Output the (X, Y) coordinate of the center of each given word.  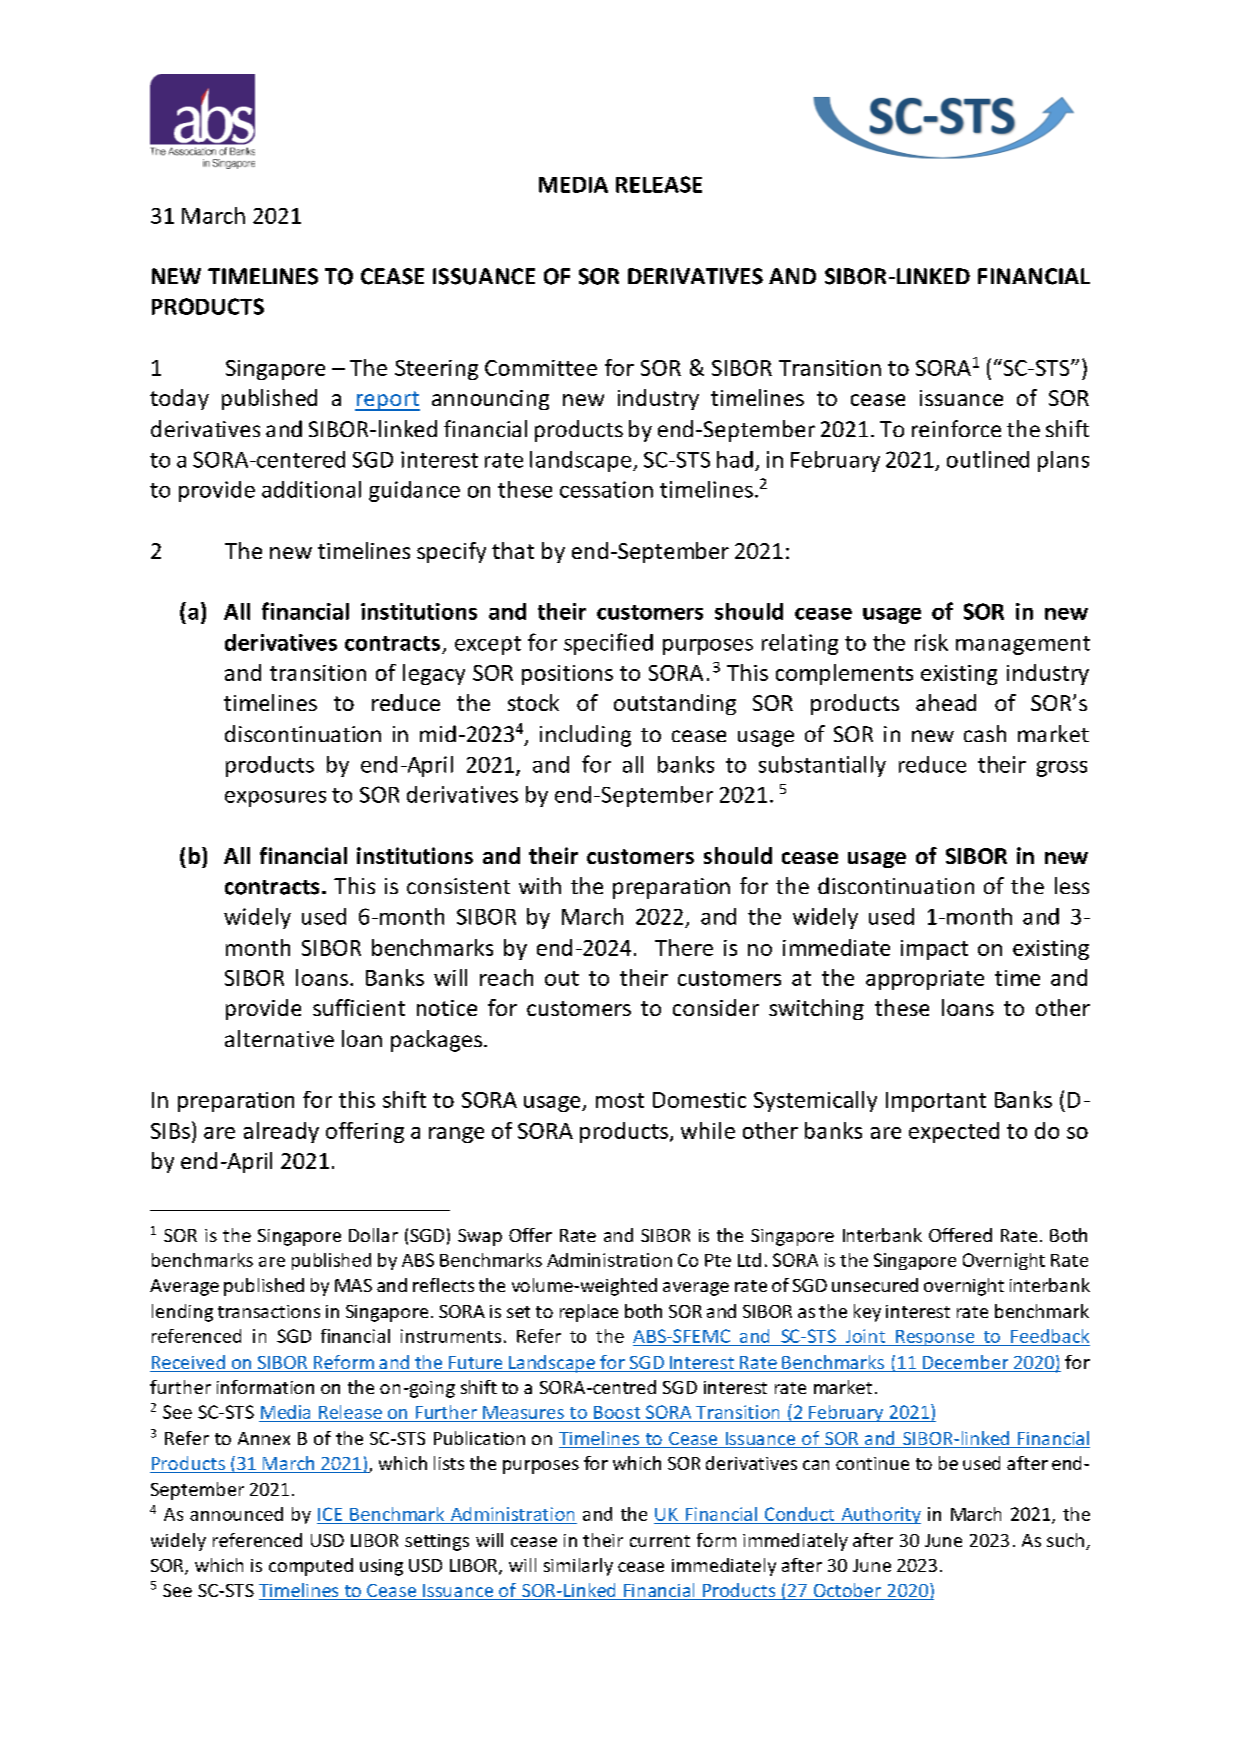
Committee (541, 368)
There (684, 947)
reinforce (956, 428)
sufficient (359, 1007)
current (660, 1541)
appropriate (925, 980)
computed (311, 1567)
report (387, 401)
